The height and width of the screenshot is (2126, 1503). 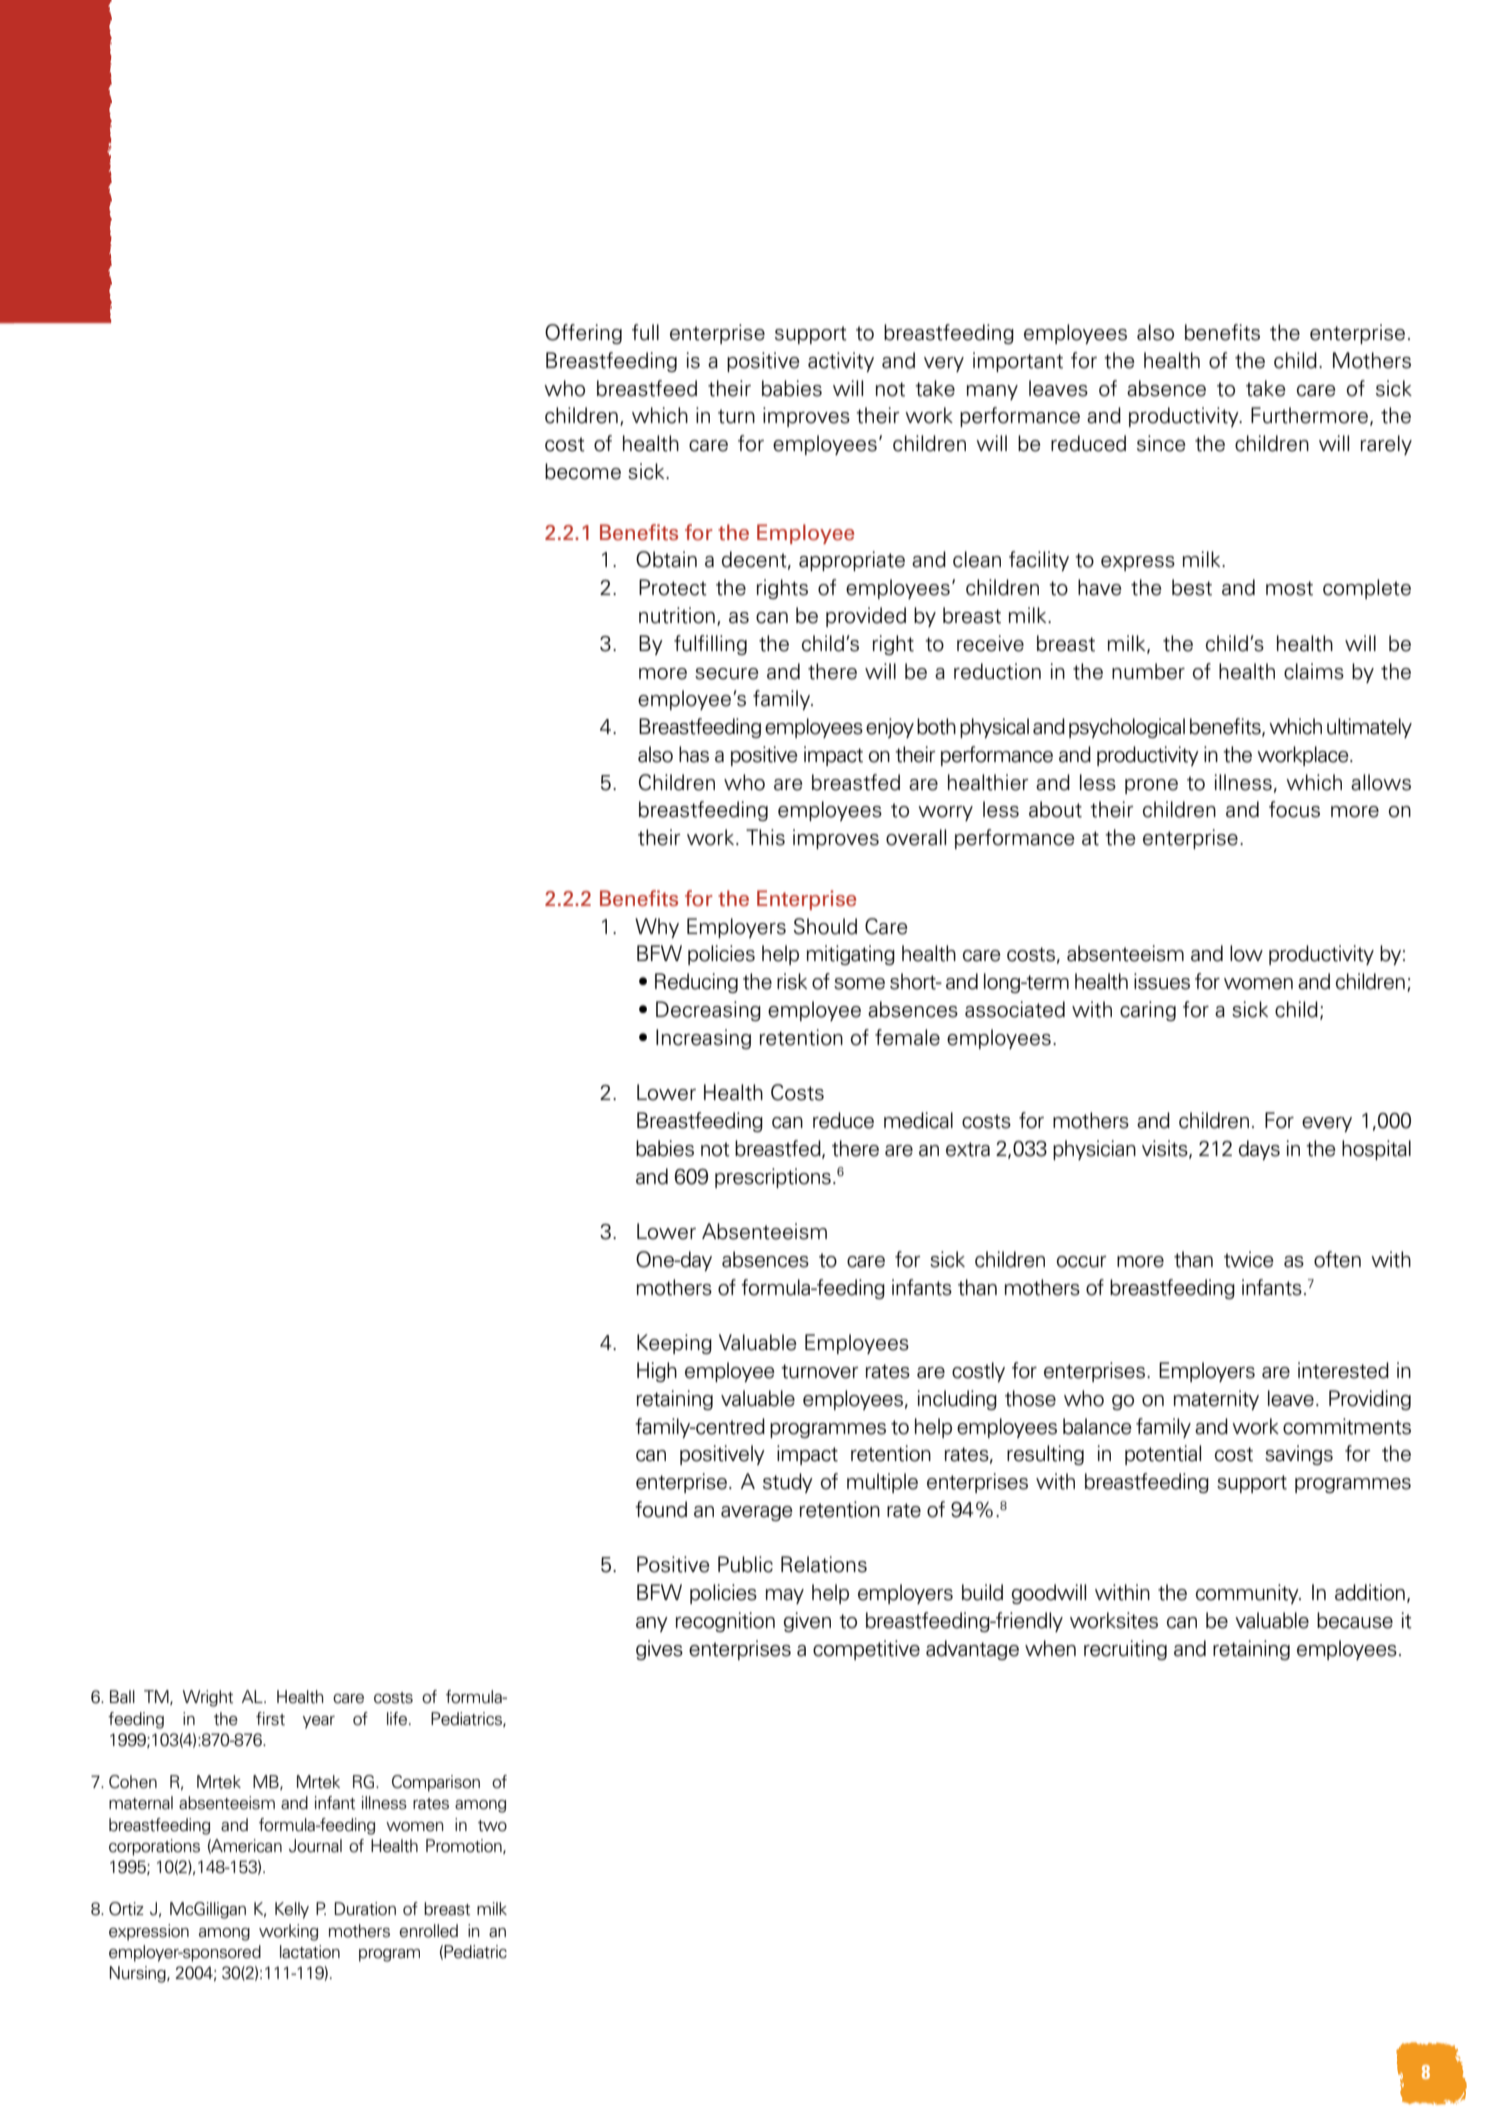 I want to click on recruiting, so click(x=1125, y=1650).
